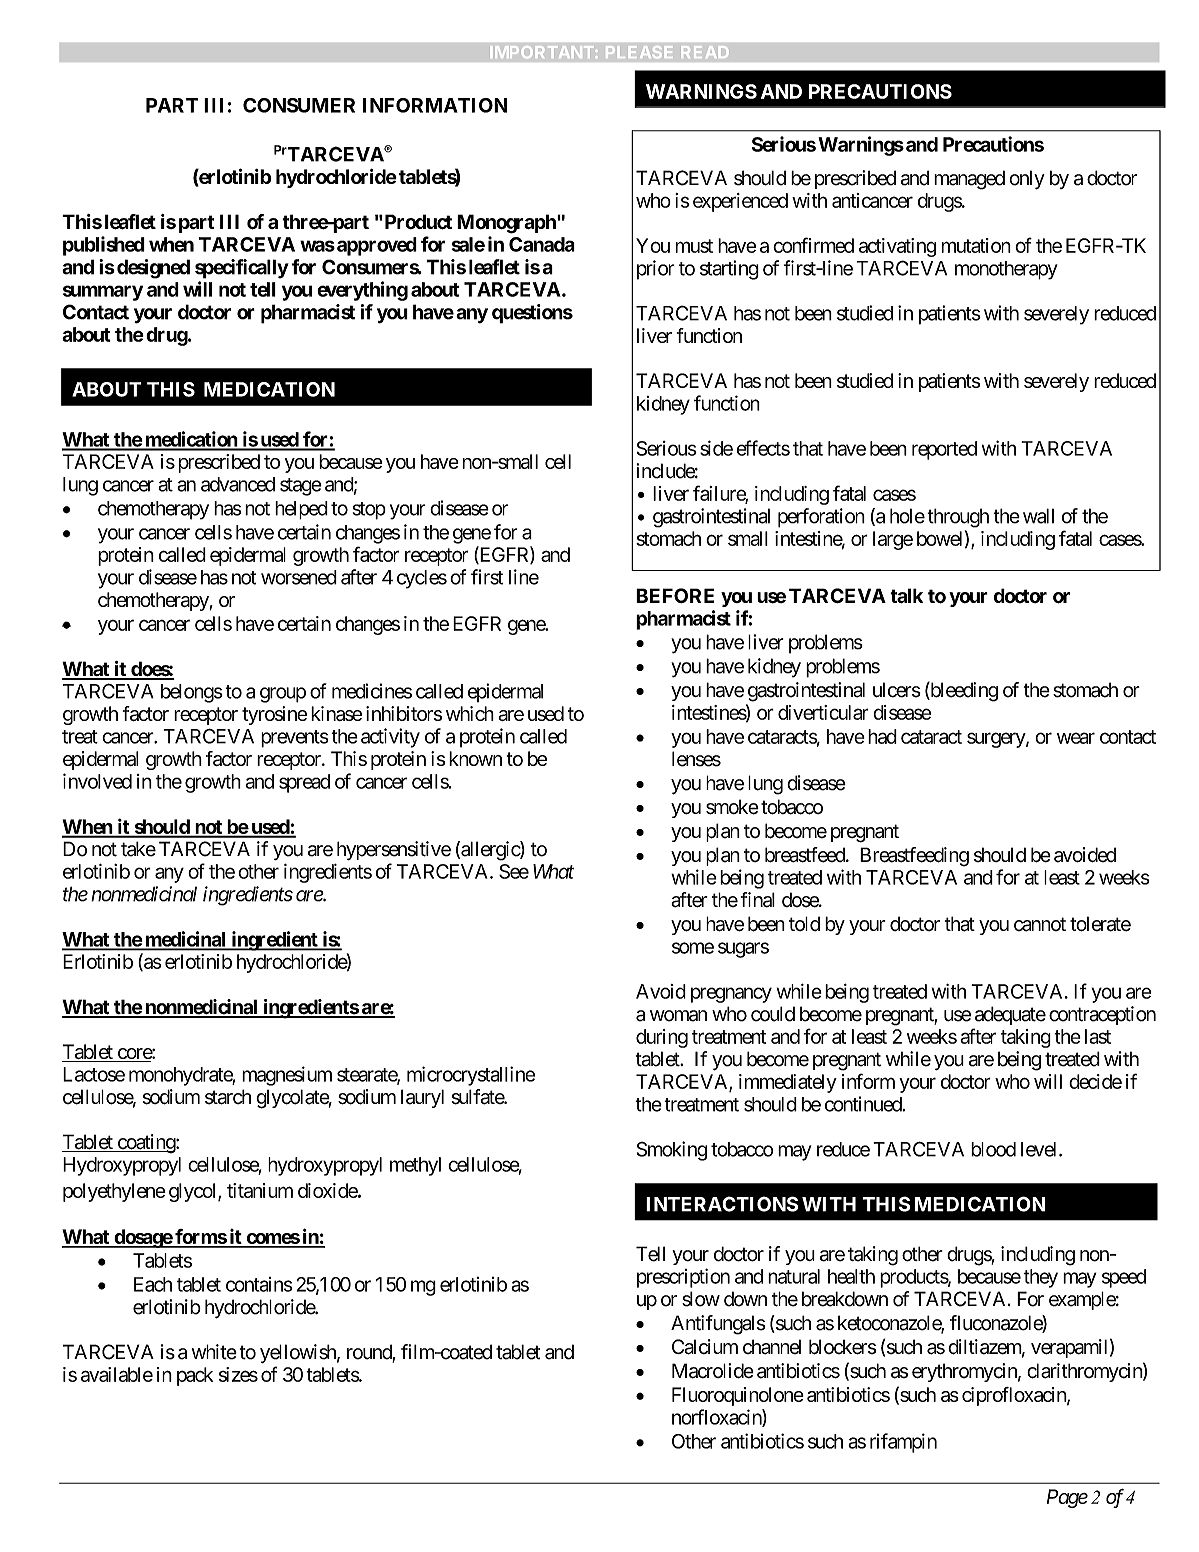 This screenshot has height=1552, width=1199. Describe the element at coordinates (195, 1376) in the screenshot. I see `pack` at that location.
